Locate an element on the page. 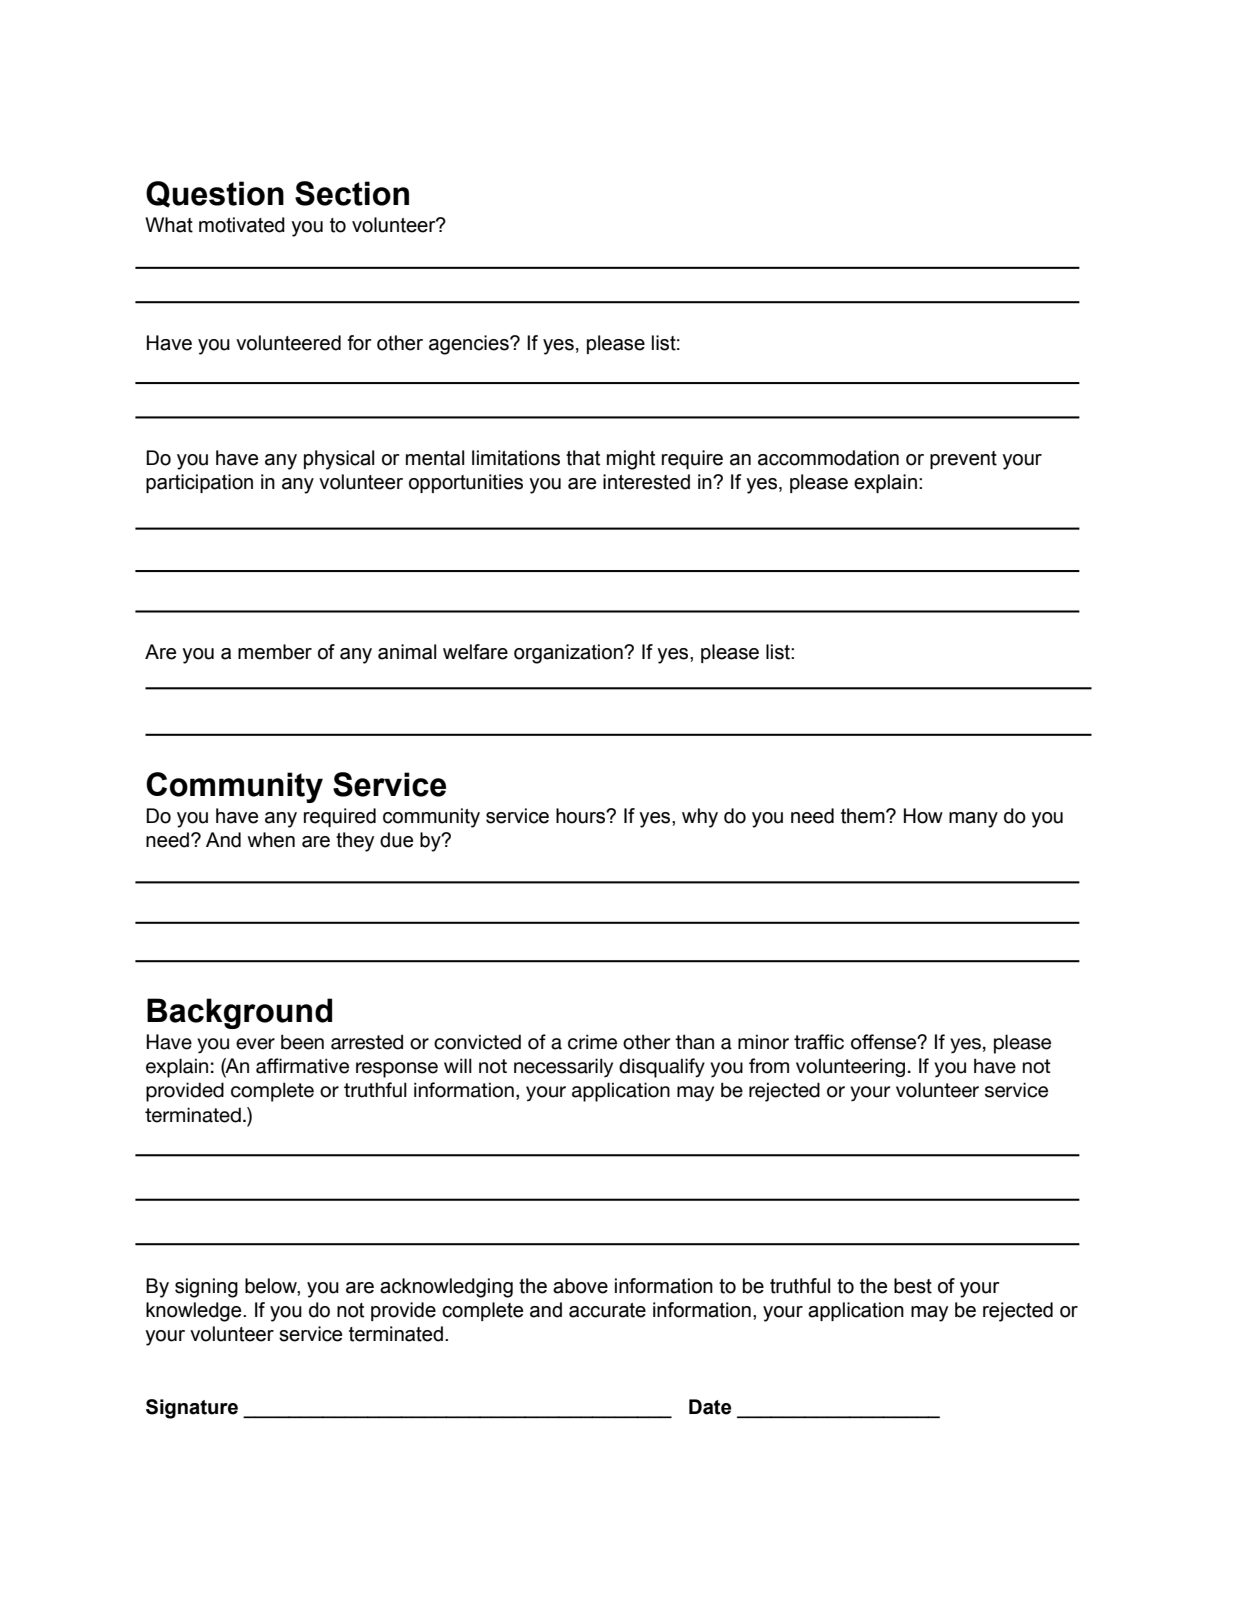 The width and height of the image is (1237, 1601). organization is located at coordinates (569, 654).
